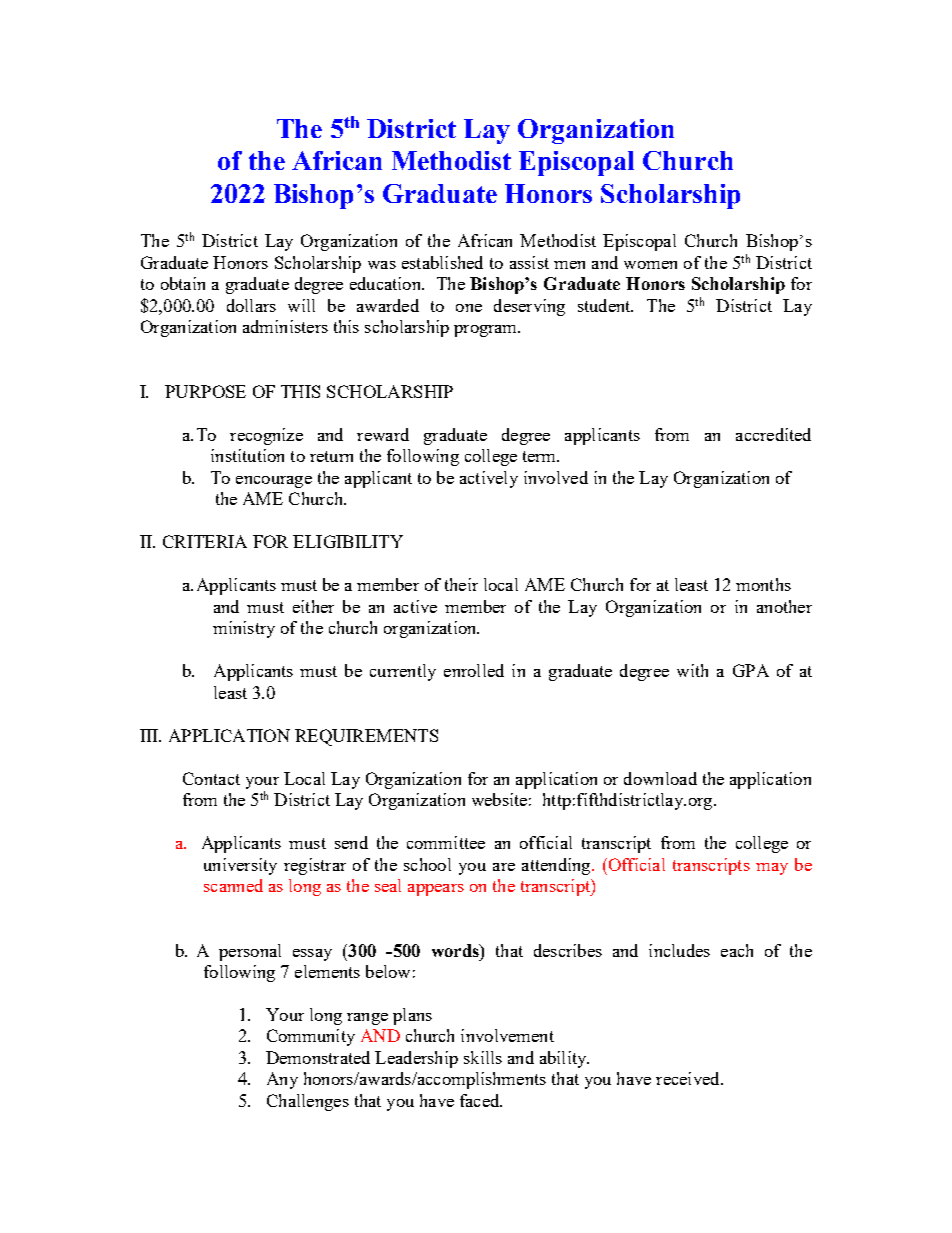  Describe the element at coordinates (282, 1080) in the screenshot. I see `Any` at that location.
